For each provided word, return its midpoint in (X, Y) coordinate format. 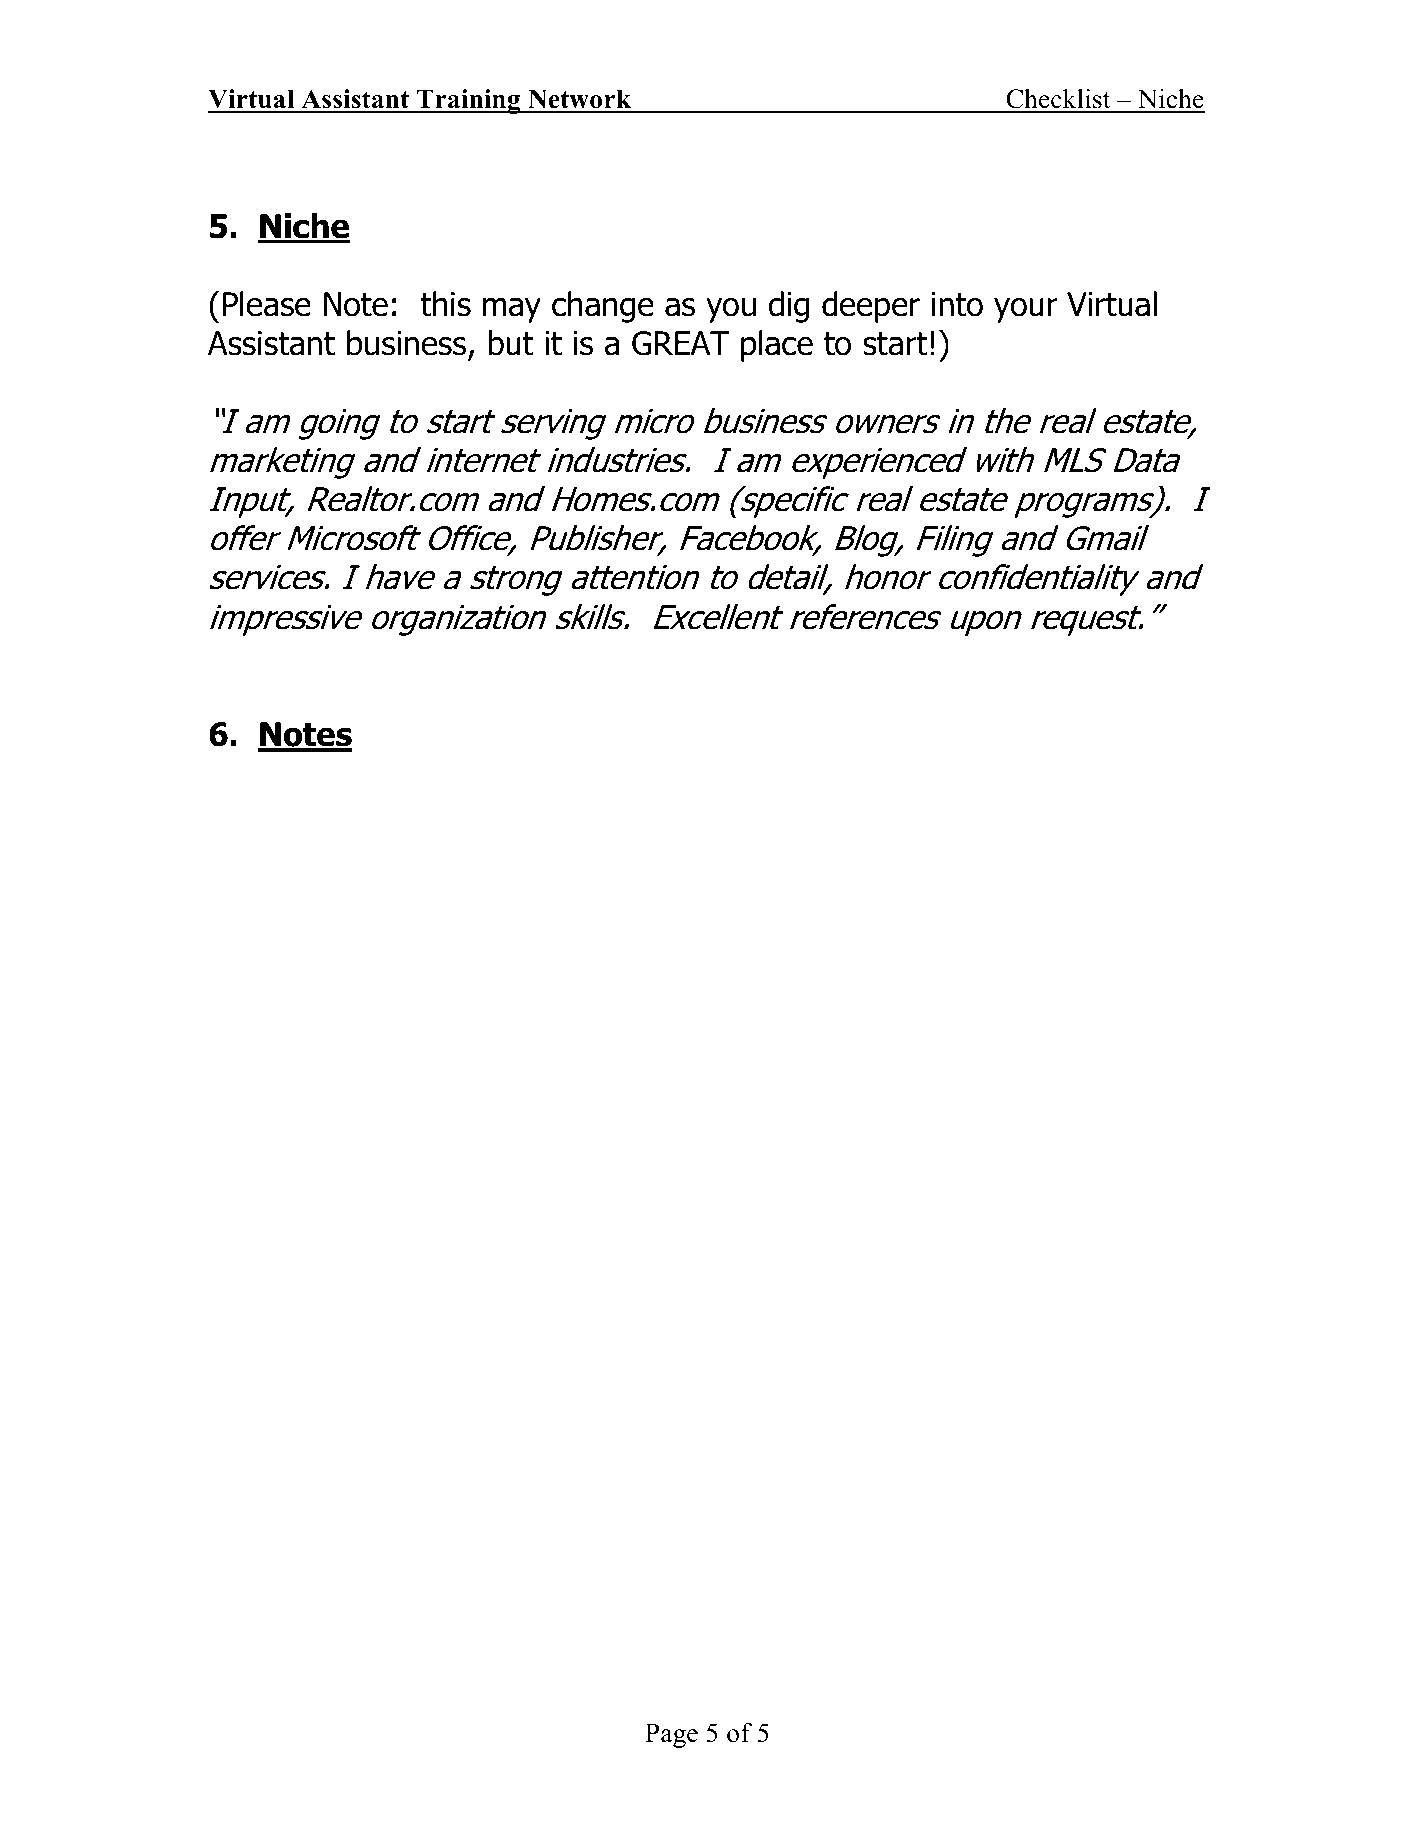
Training (469, 101)
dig (789, 307)
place (777, 346)
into (957, 304)
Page (671, 1735)
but (511, 343)
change (603, 307)
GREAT (681, 343)
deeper (871, 307)
